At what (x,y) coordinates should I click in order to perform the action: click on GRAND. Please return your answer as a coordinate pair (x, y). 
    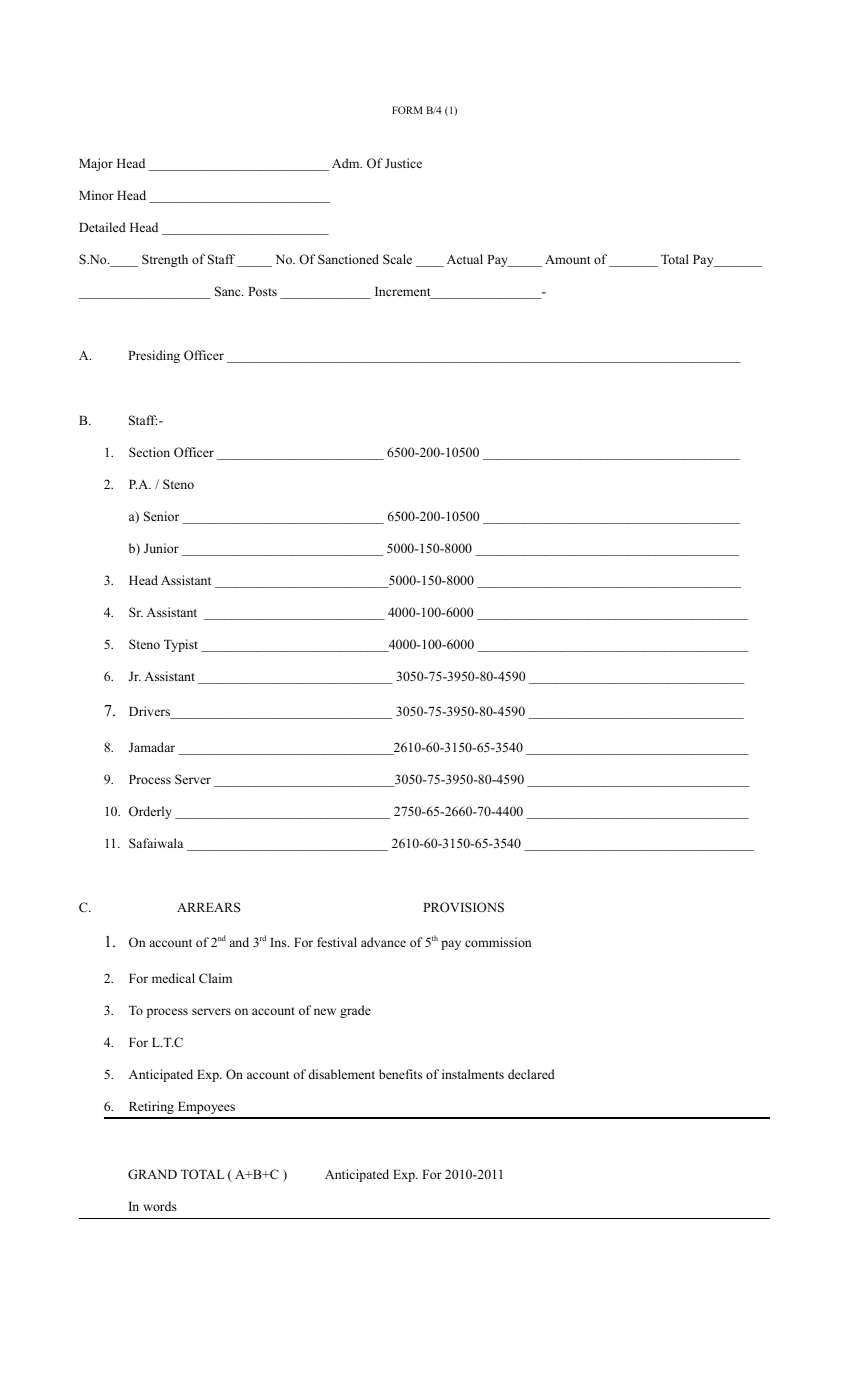
    Looking at the image, I should click on (152, 1174).
